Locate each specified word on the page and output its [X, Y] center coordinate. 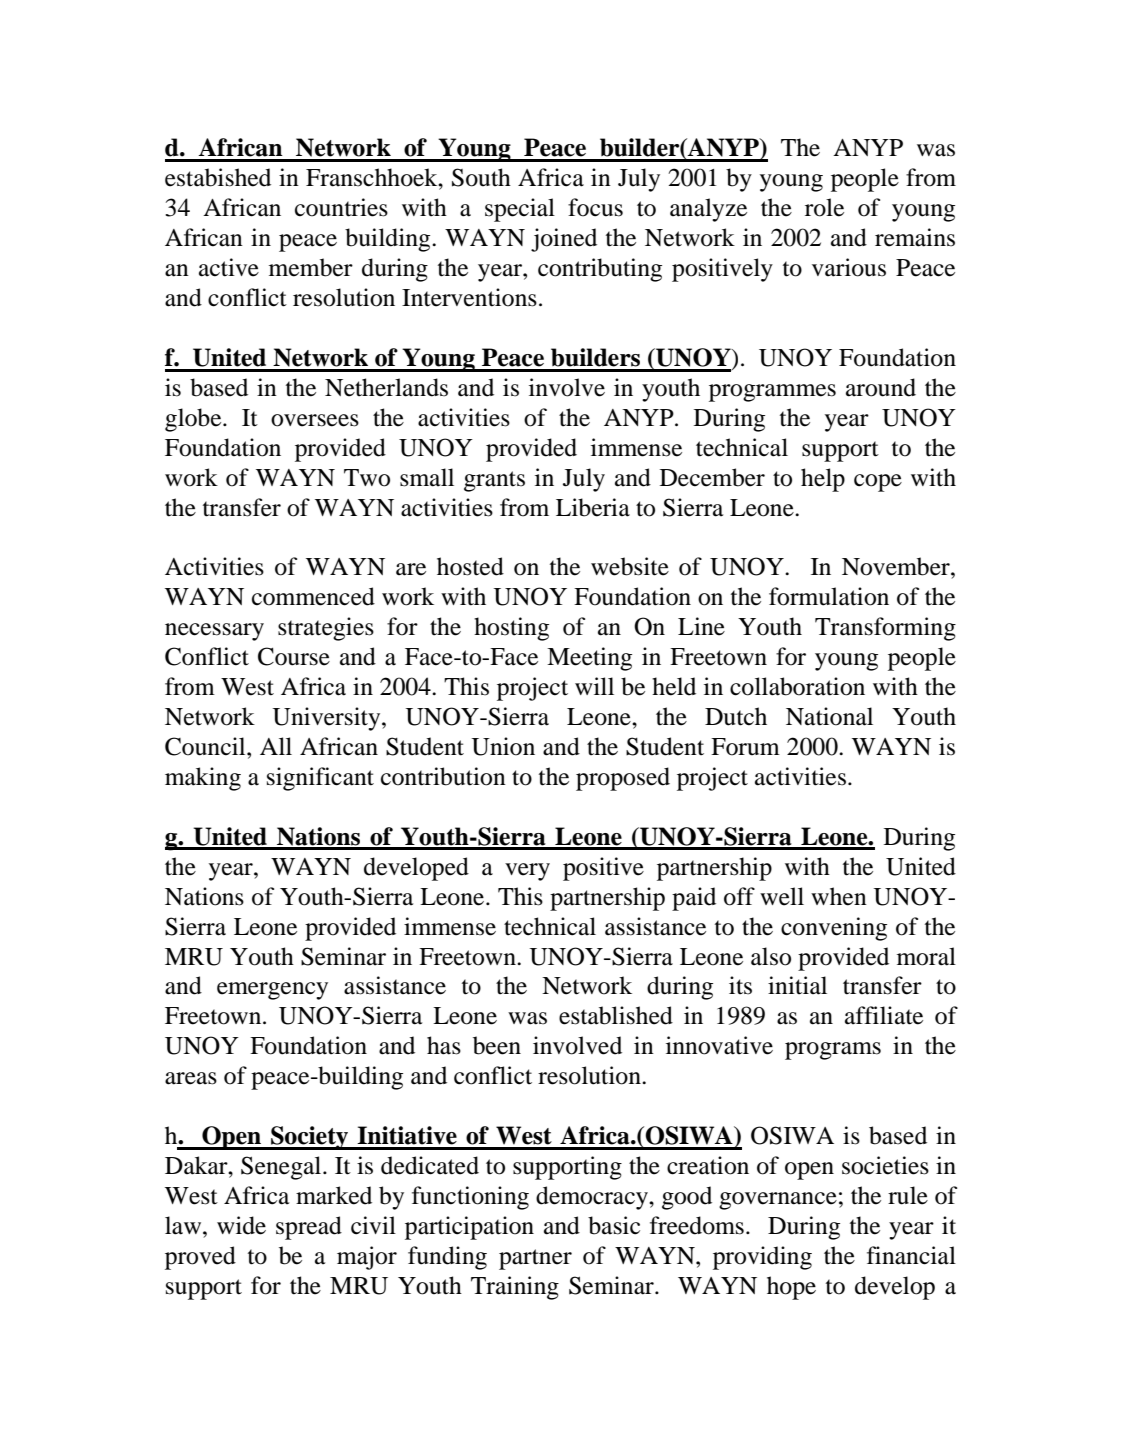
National [829, 716]
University [327, 719]
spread [309, 1228]
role [824, 207]
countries [341, 207]
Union [503, 746]
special [520, 210]
